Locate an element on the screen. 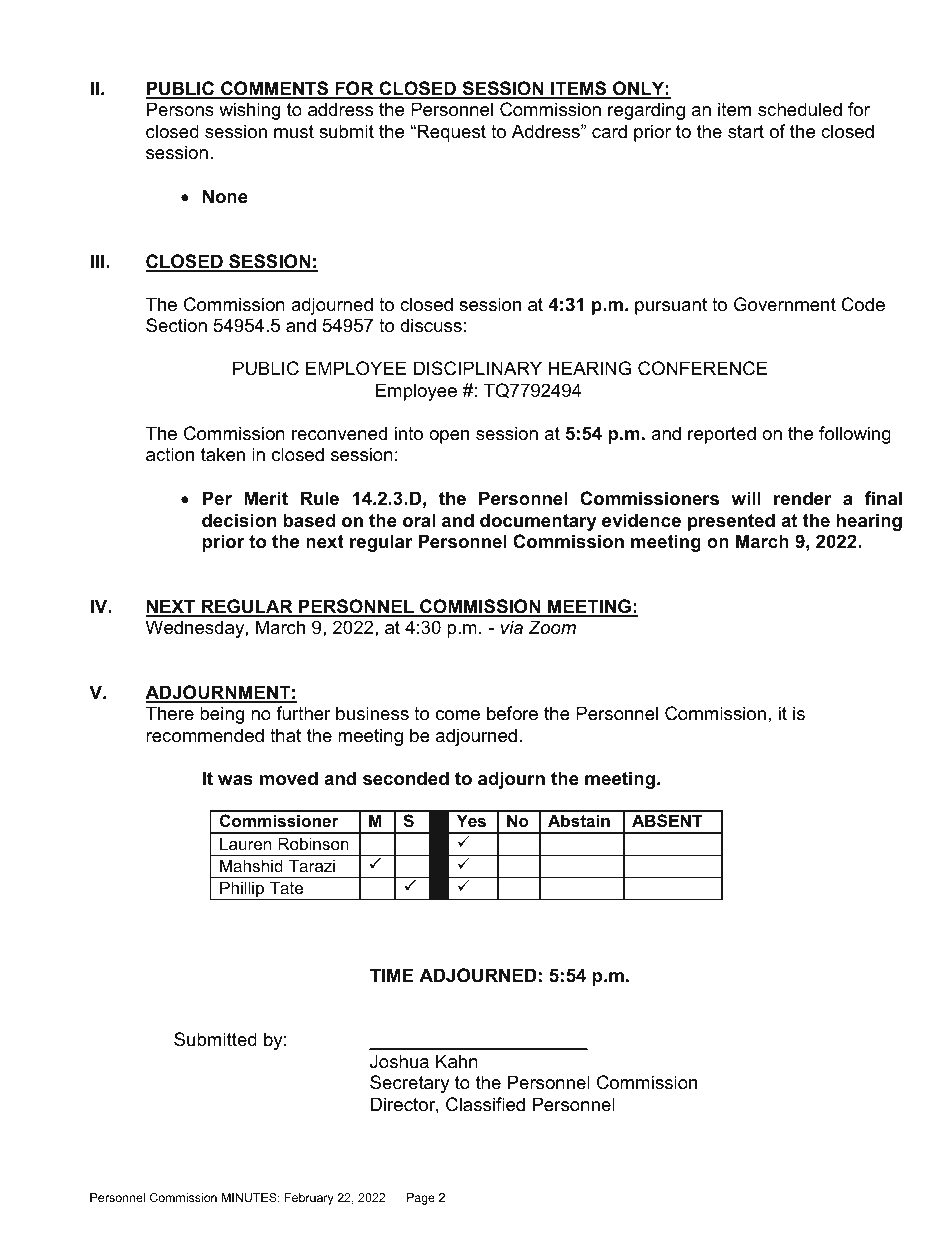  open is located at coordinates (449, 437).
